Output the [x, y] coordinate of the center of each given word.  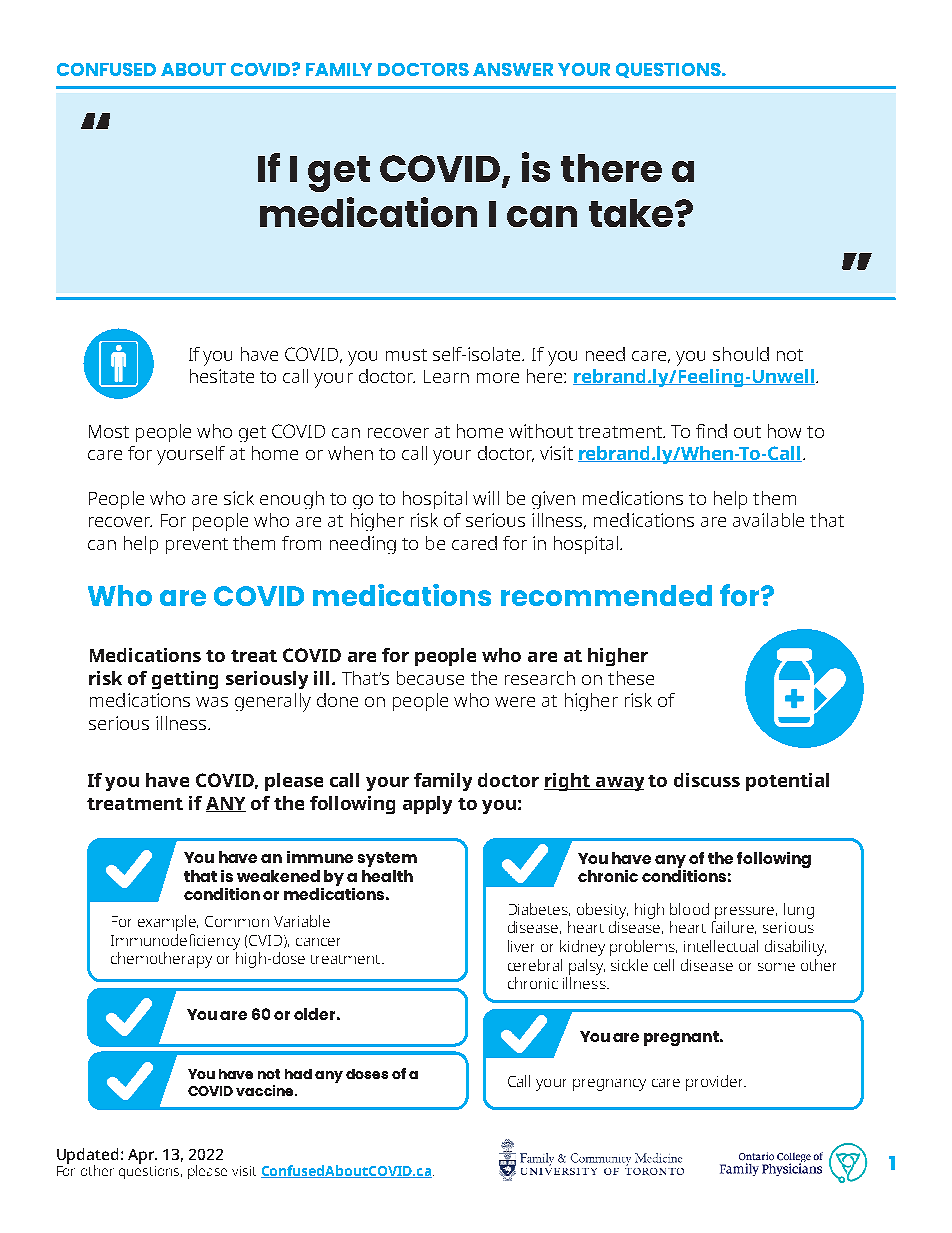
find [711, 431]
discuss [707, 780]
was [212, 702]
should [741, 354]
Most [109, 431]
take [632, 213]
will [486, 498]
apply [427, 805]
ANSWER [513, 69]
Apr [142, 1156]
